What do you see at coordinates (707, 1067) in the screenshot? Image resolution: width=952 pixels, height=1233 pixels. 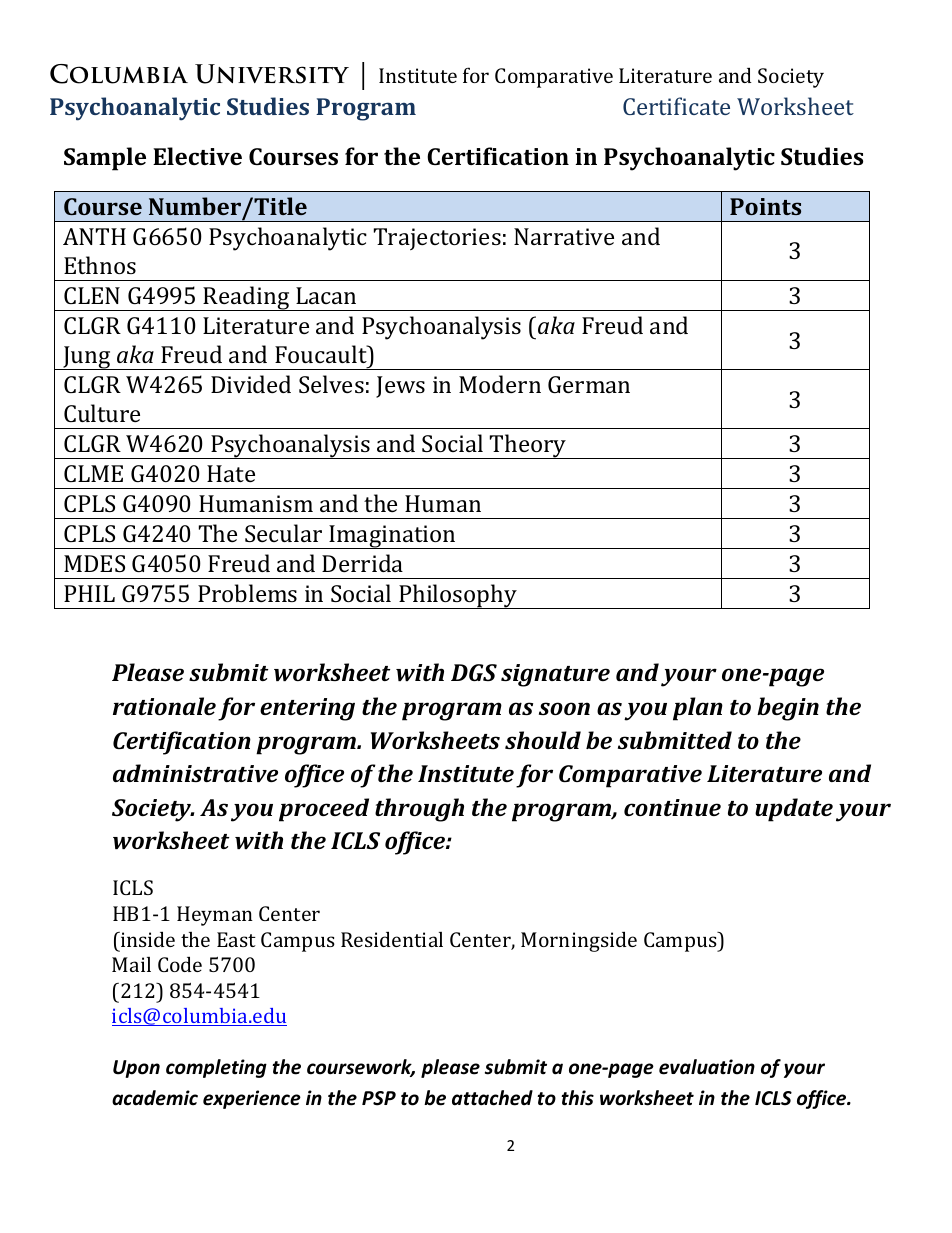 I see `evaluation` at bounding box center [707, 1067].
